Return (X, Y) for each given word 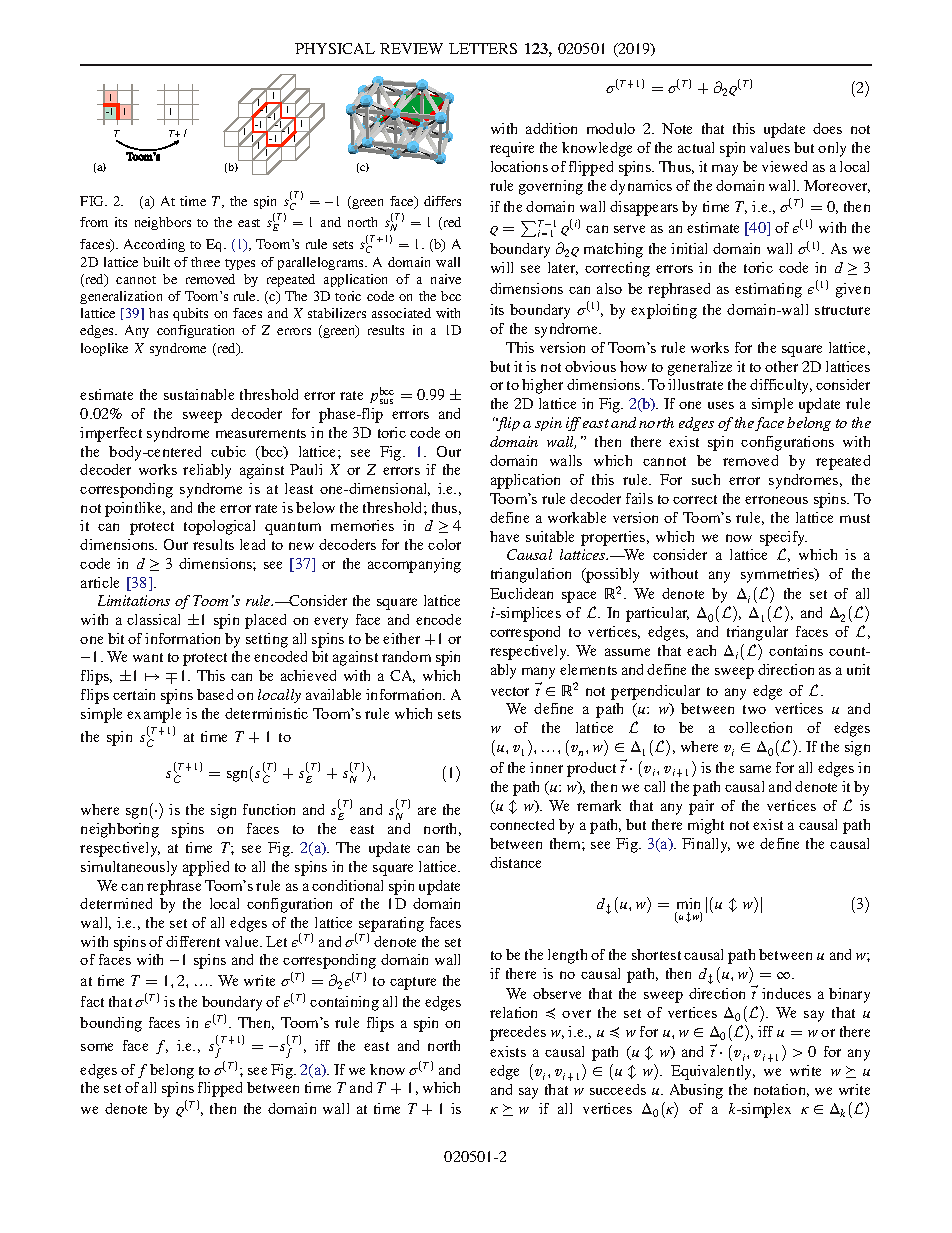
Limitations (134, 600)
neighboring (120, 830)
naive (446, 279)
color (444, 544)
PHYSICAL (335, 48)
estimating (768, 290)
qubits (190, 314)
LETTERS (483, 48)
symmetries (779, 575)
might (706, 826)
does (827, 128)
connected (522, 824)
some (97, 1047)
